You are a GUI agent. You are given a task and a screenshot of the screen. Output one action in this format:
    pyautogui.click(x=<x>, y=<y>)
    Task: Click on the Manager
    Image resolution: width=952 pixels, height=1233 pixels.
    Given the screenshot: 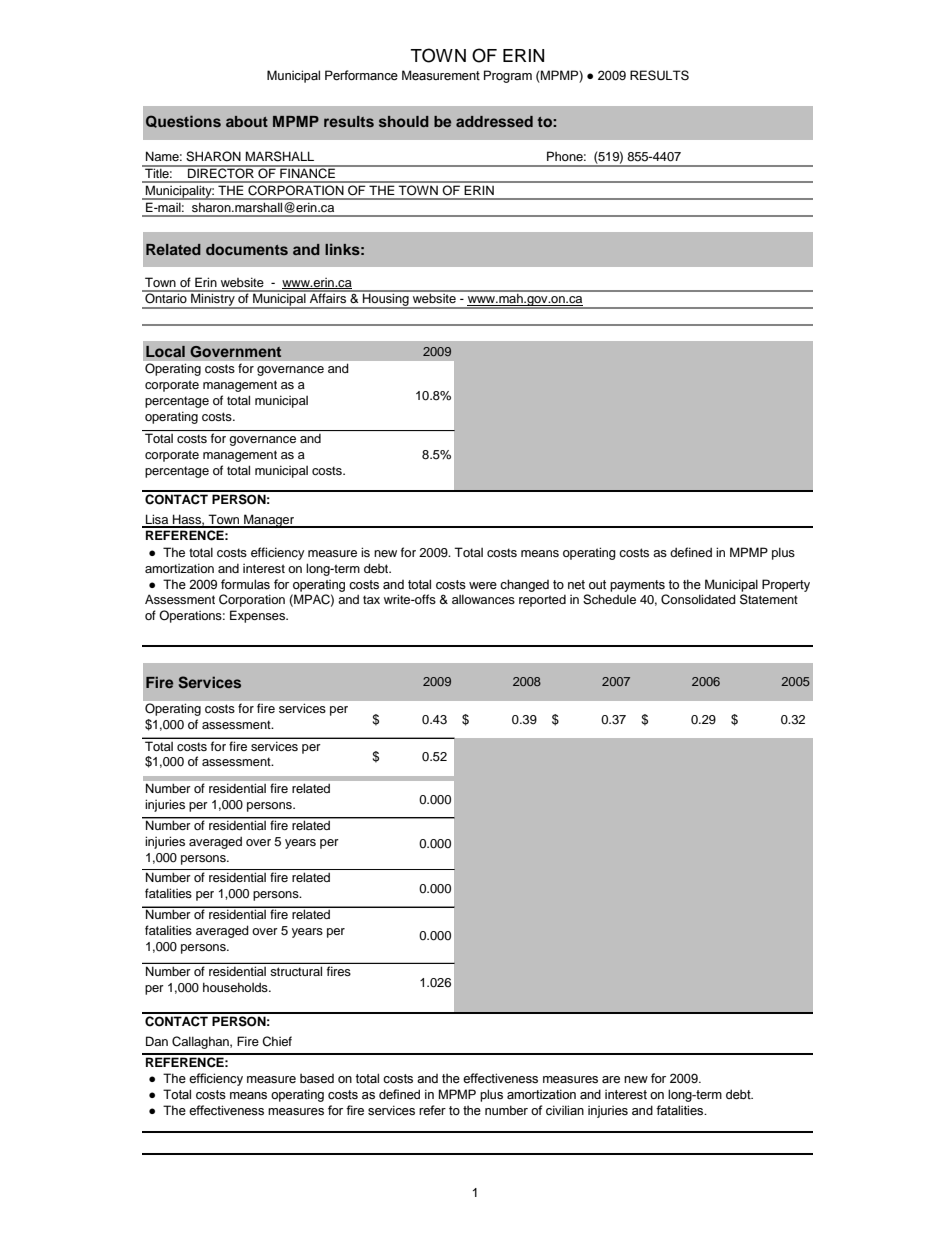 What is the action you would take?
    pyautogui.click(x=269, y=521)
